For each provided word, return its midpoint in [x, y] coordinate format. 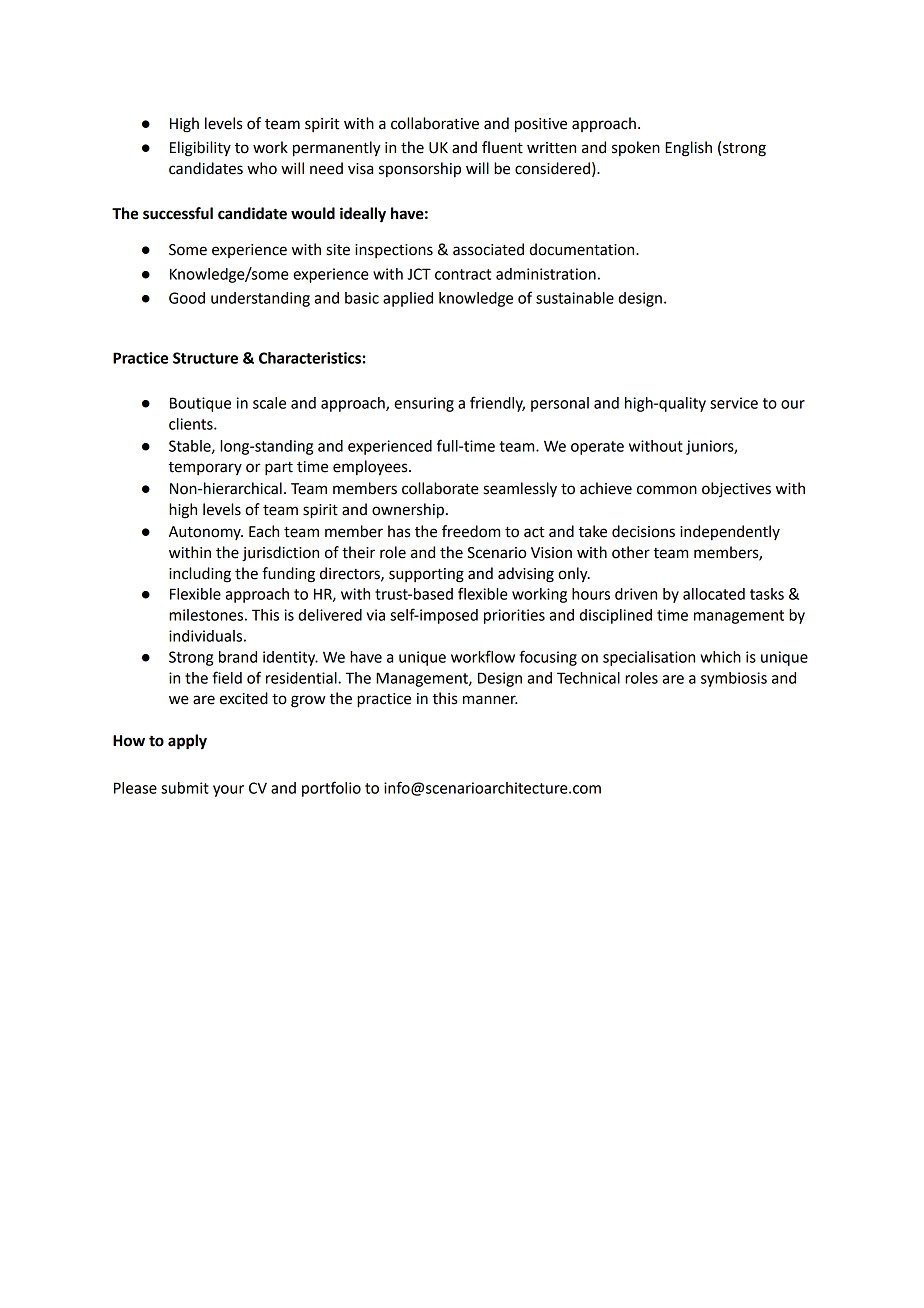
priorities [514, 616]
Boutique [200, 404]
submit [185, 788]
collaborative [435, 123]
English [688, 149]
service [734, 403]
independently [730, 532]
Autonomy [206, 533]
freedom [471, 531]
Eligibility [200, 149]
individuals [205, 636]
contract [463, 274]
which [720, 657]
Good [187, 298]
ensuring [424, 404]
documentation [583, 249]
